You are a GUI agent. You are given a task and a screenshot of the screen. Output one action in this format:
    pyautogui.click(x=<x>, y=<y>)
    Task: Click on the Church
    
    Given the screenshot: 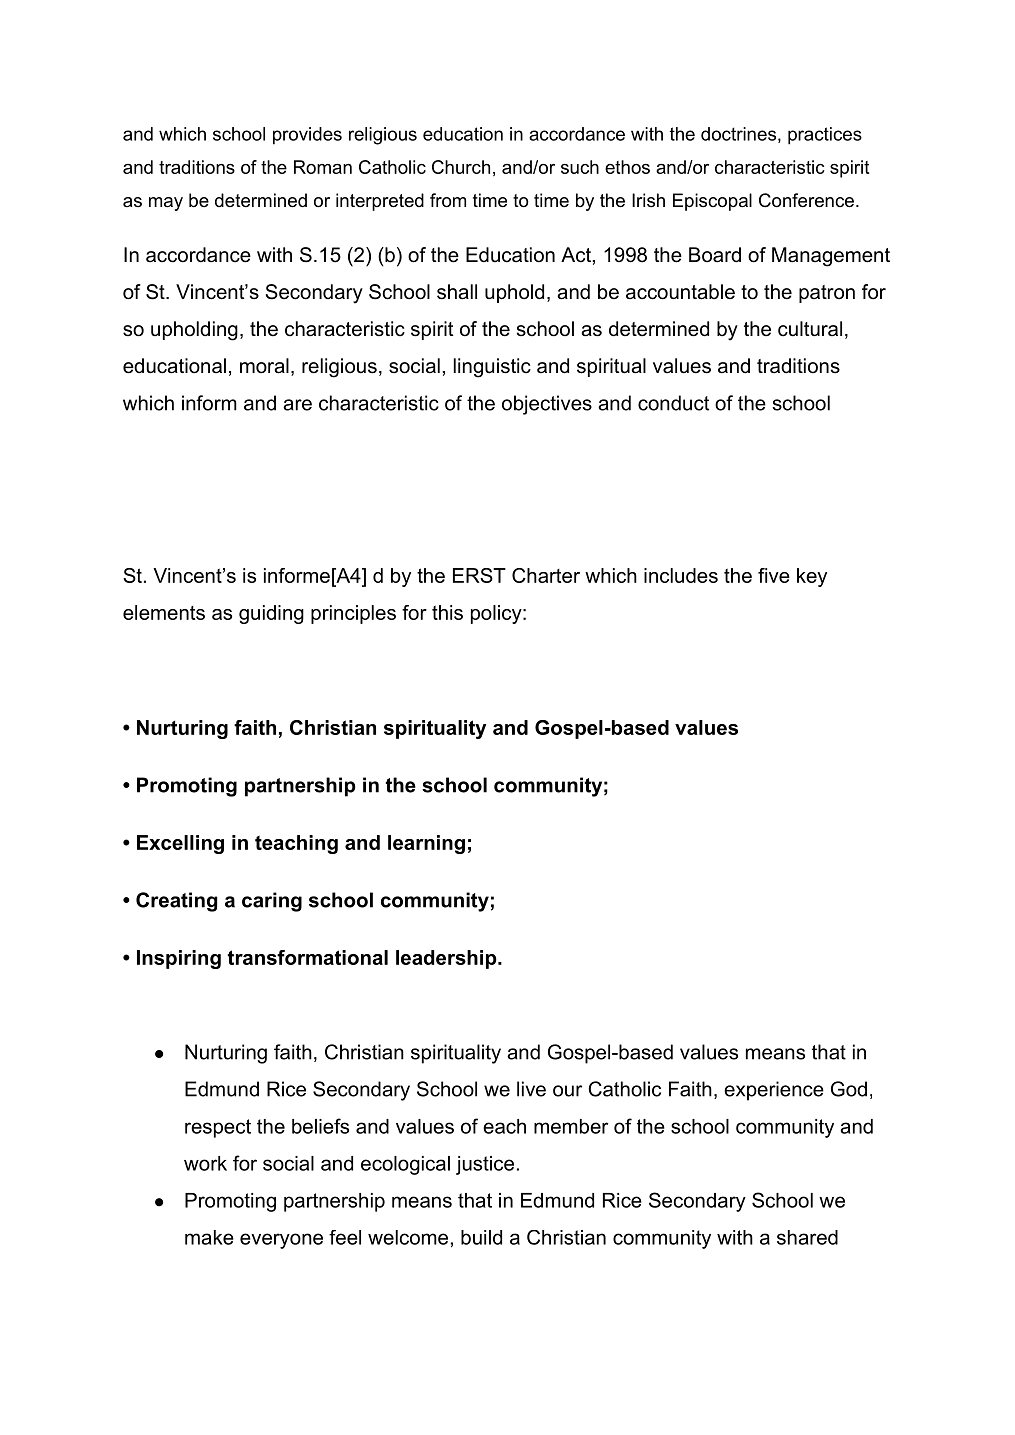 What is the action you would take?
    pyautogui.click(x=461, y=167)
